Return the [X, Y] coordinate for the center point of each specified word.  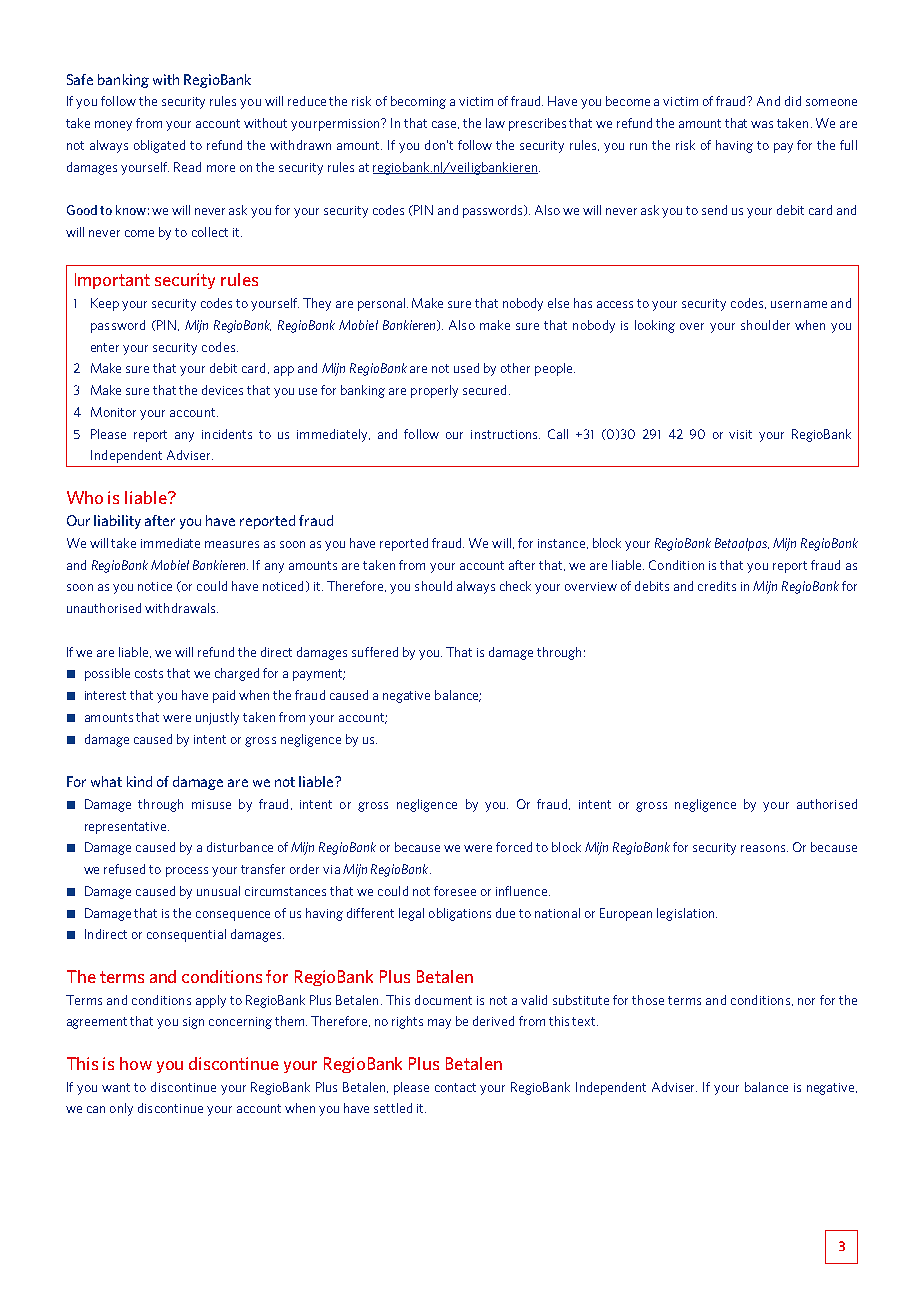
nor [806, 1001]
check [515, 586]
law [495, 123]
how [136, 1063]
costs [149, 673]
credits [717, 586]
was [762, 124]
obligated [159, 146]
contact [455, 1087]
